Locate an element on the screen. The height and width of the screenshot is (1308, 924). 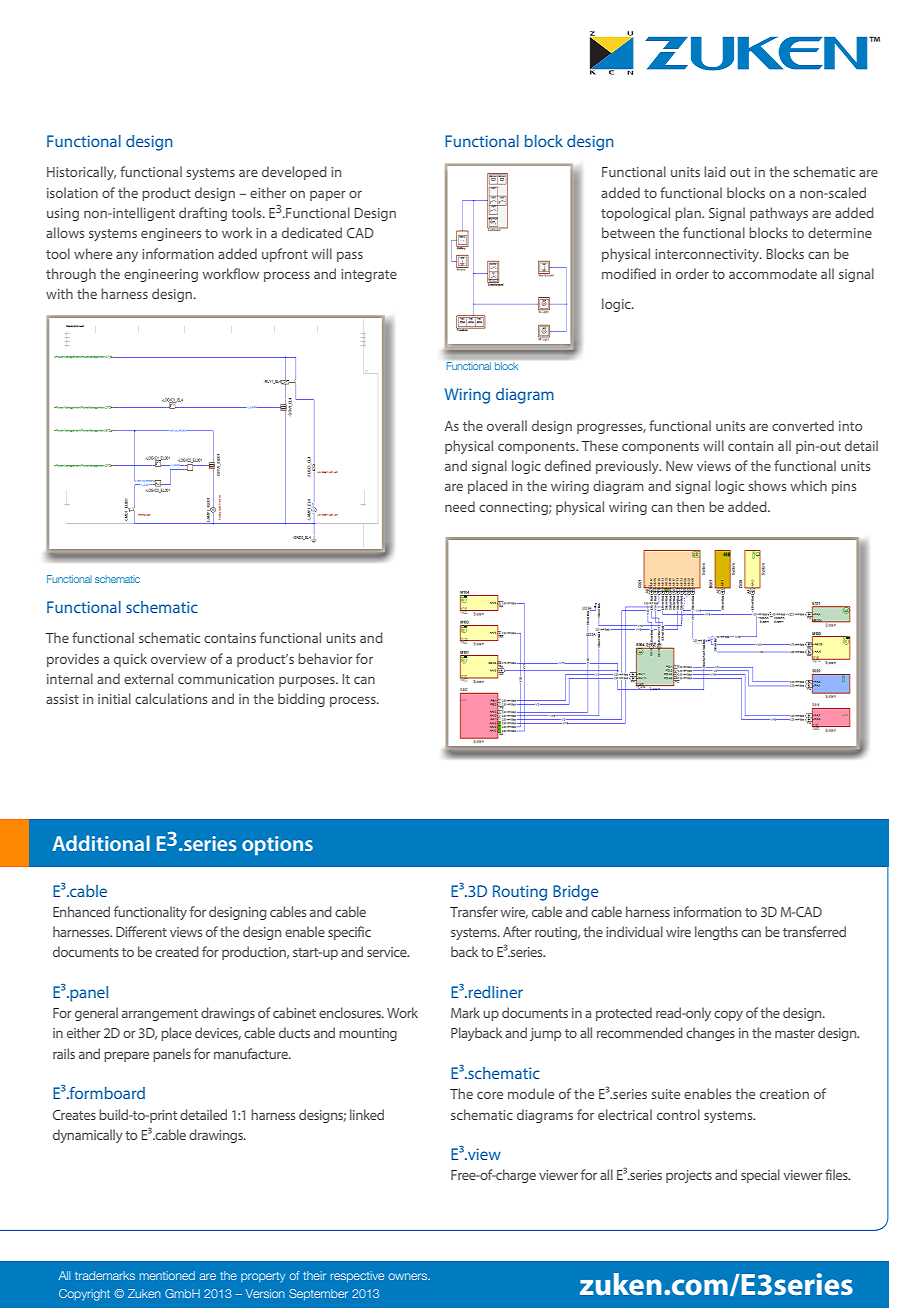
bidding is located at coordinates (301, 700).
